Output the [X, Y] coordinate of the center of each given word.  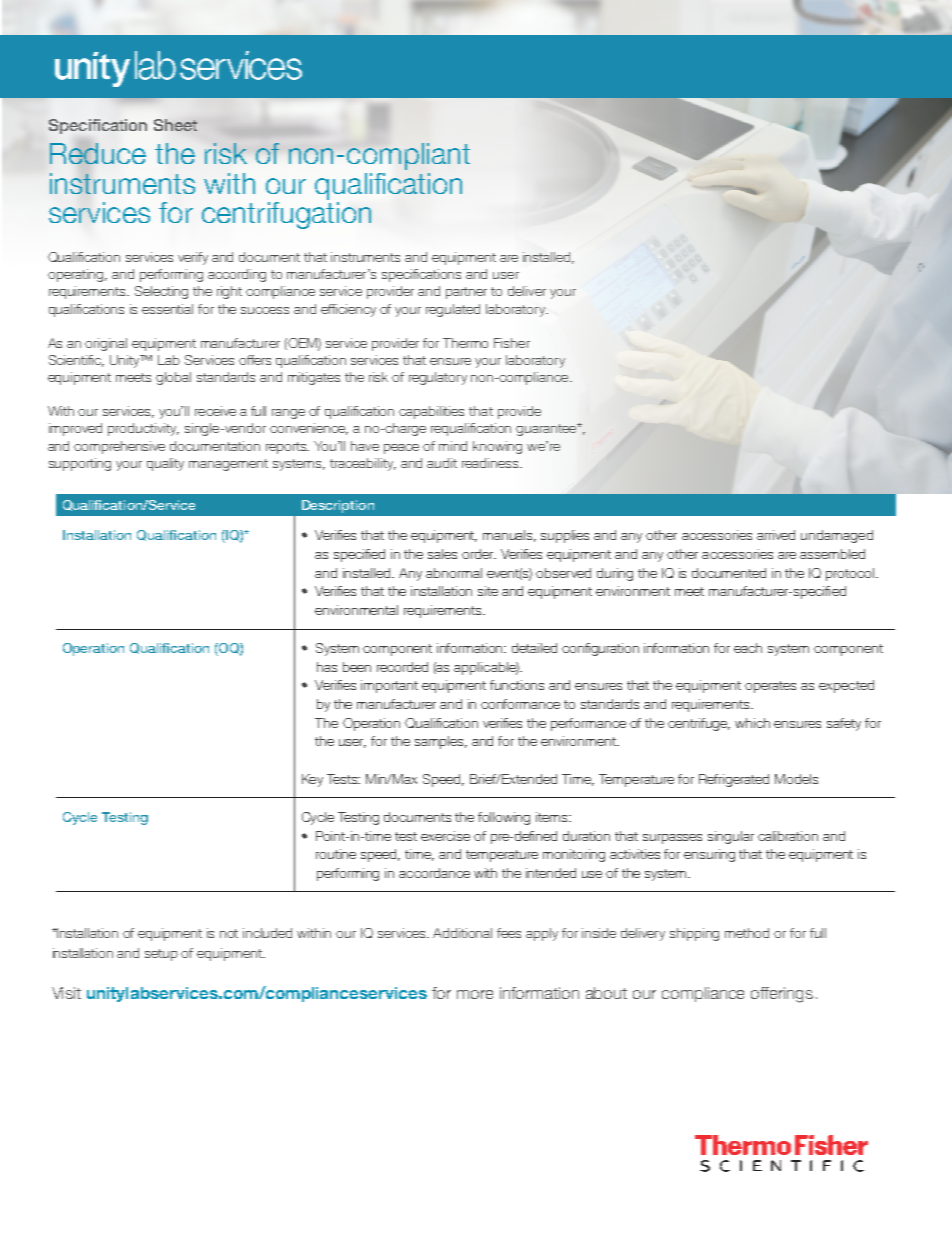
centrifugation [286, 215]
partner [466, 293]
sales [442, 554]
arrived [776, 535]
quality [165, 464]
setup [161, 955]
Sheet [175, 125]
